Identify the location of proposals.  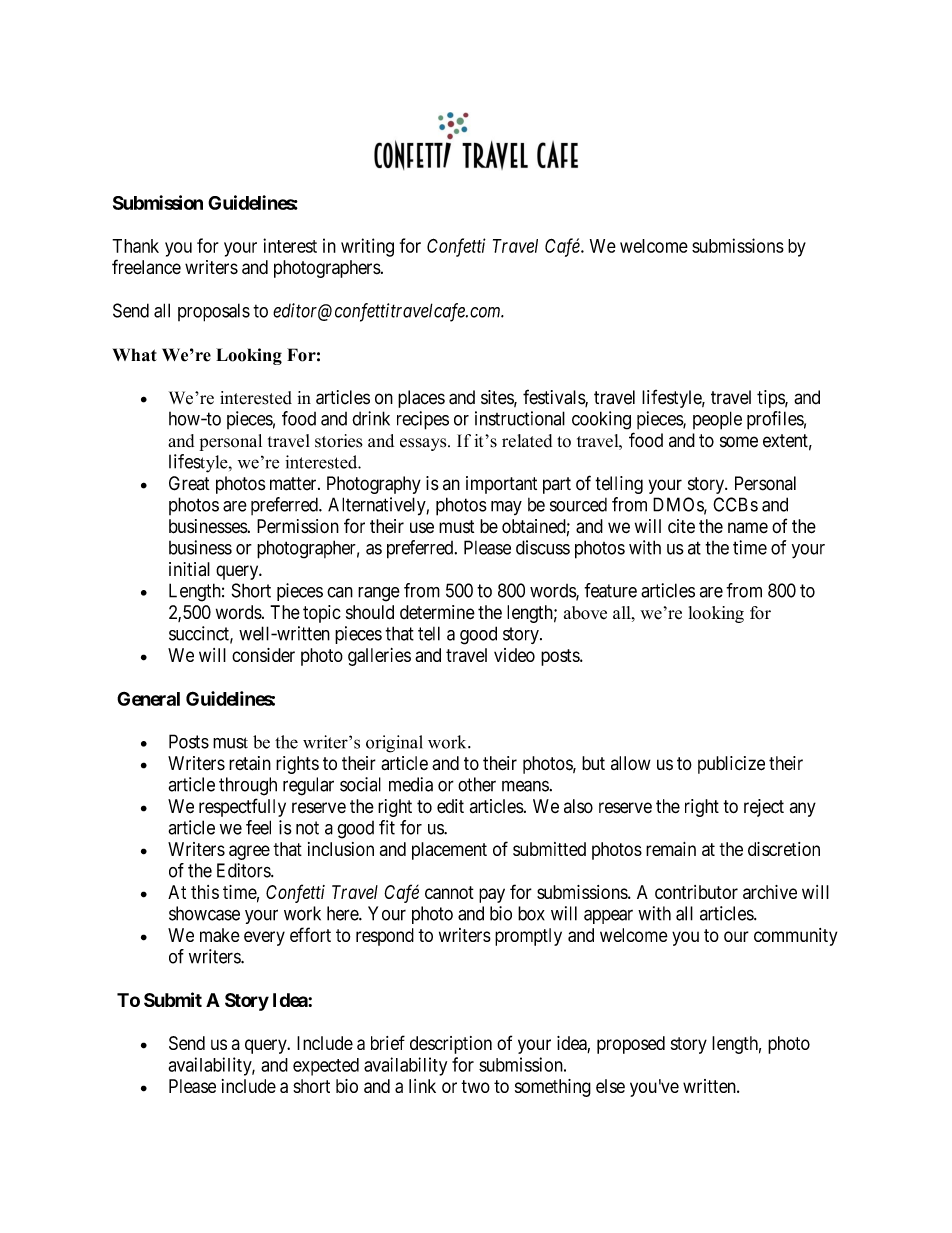
(214, 312).
